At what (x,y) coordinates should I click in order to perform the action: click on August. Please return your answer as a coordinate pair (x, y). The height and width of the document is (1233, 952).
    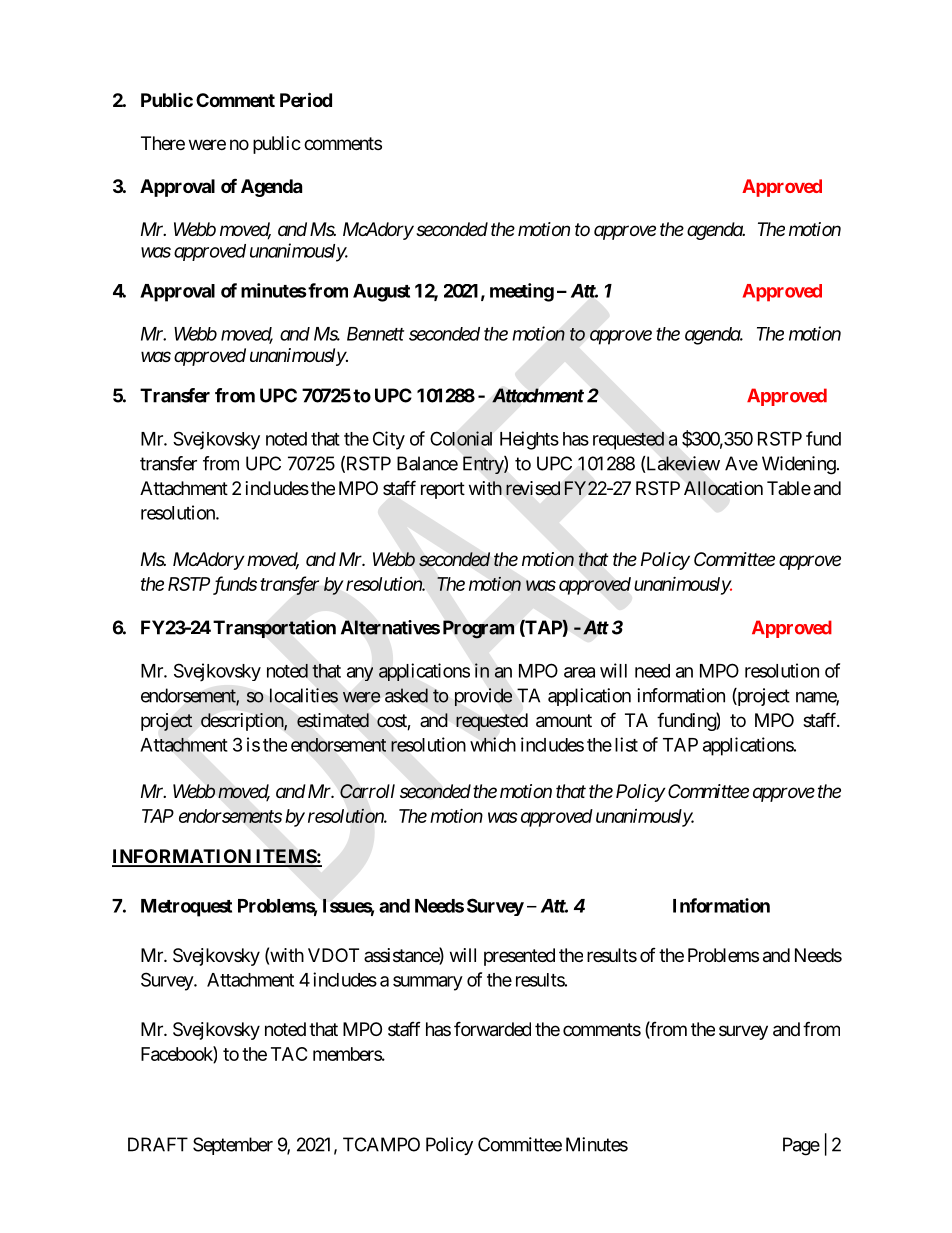
    Looking at the image, I should click on (381, 293).
